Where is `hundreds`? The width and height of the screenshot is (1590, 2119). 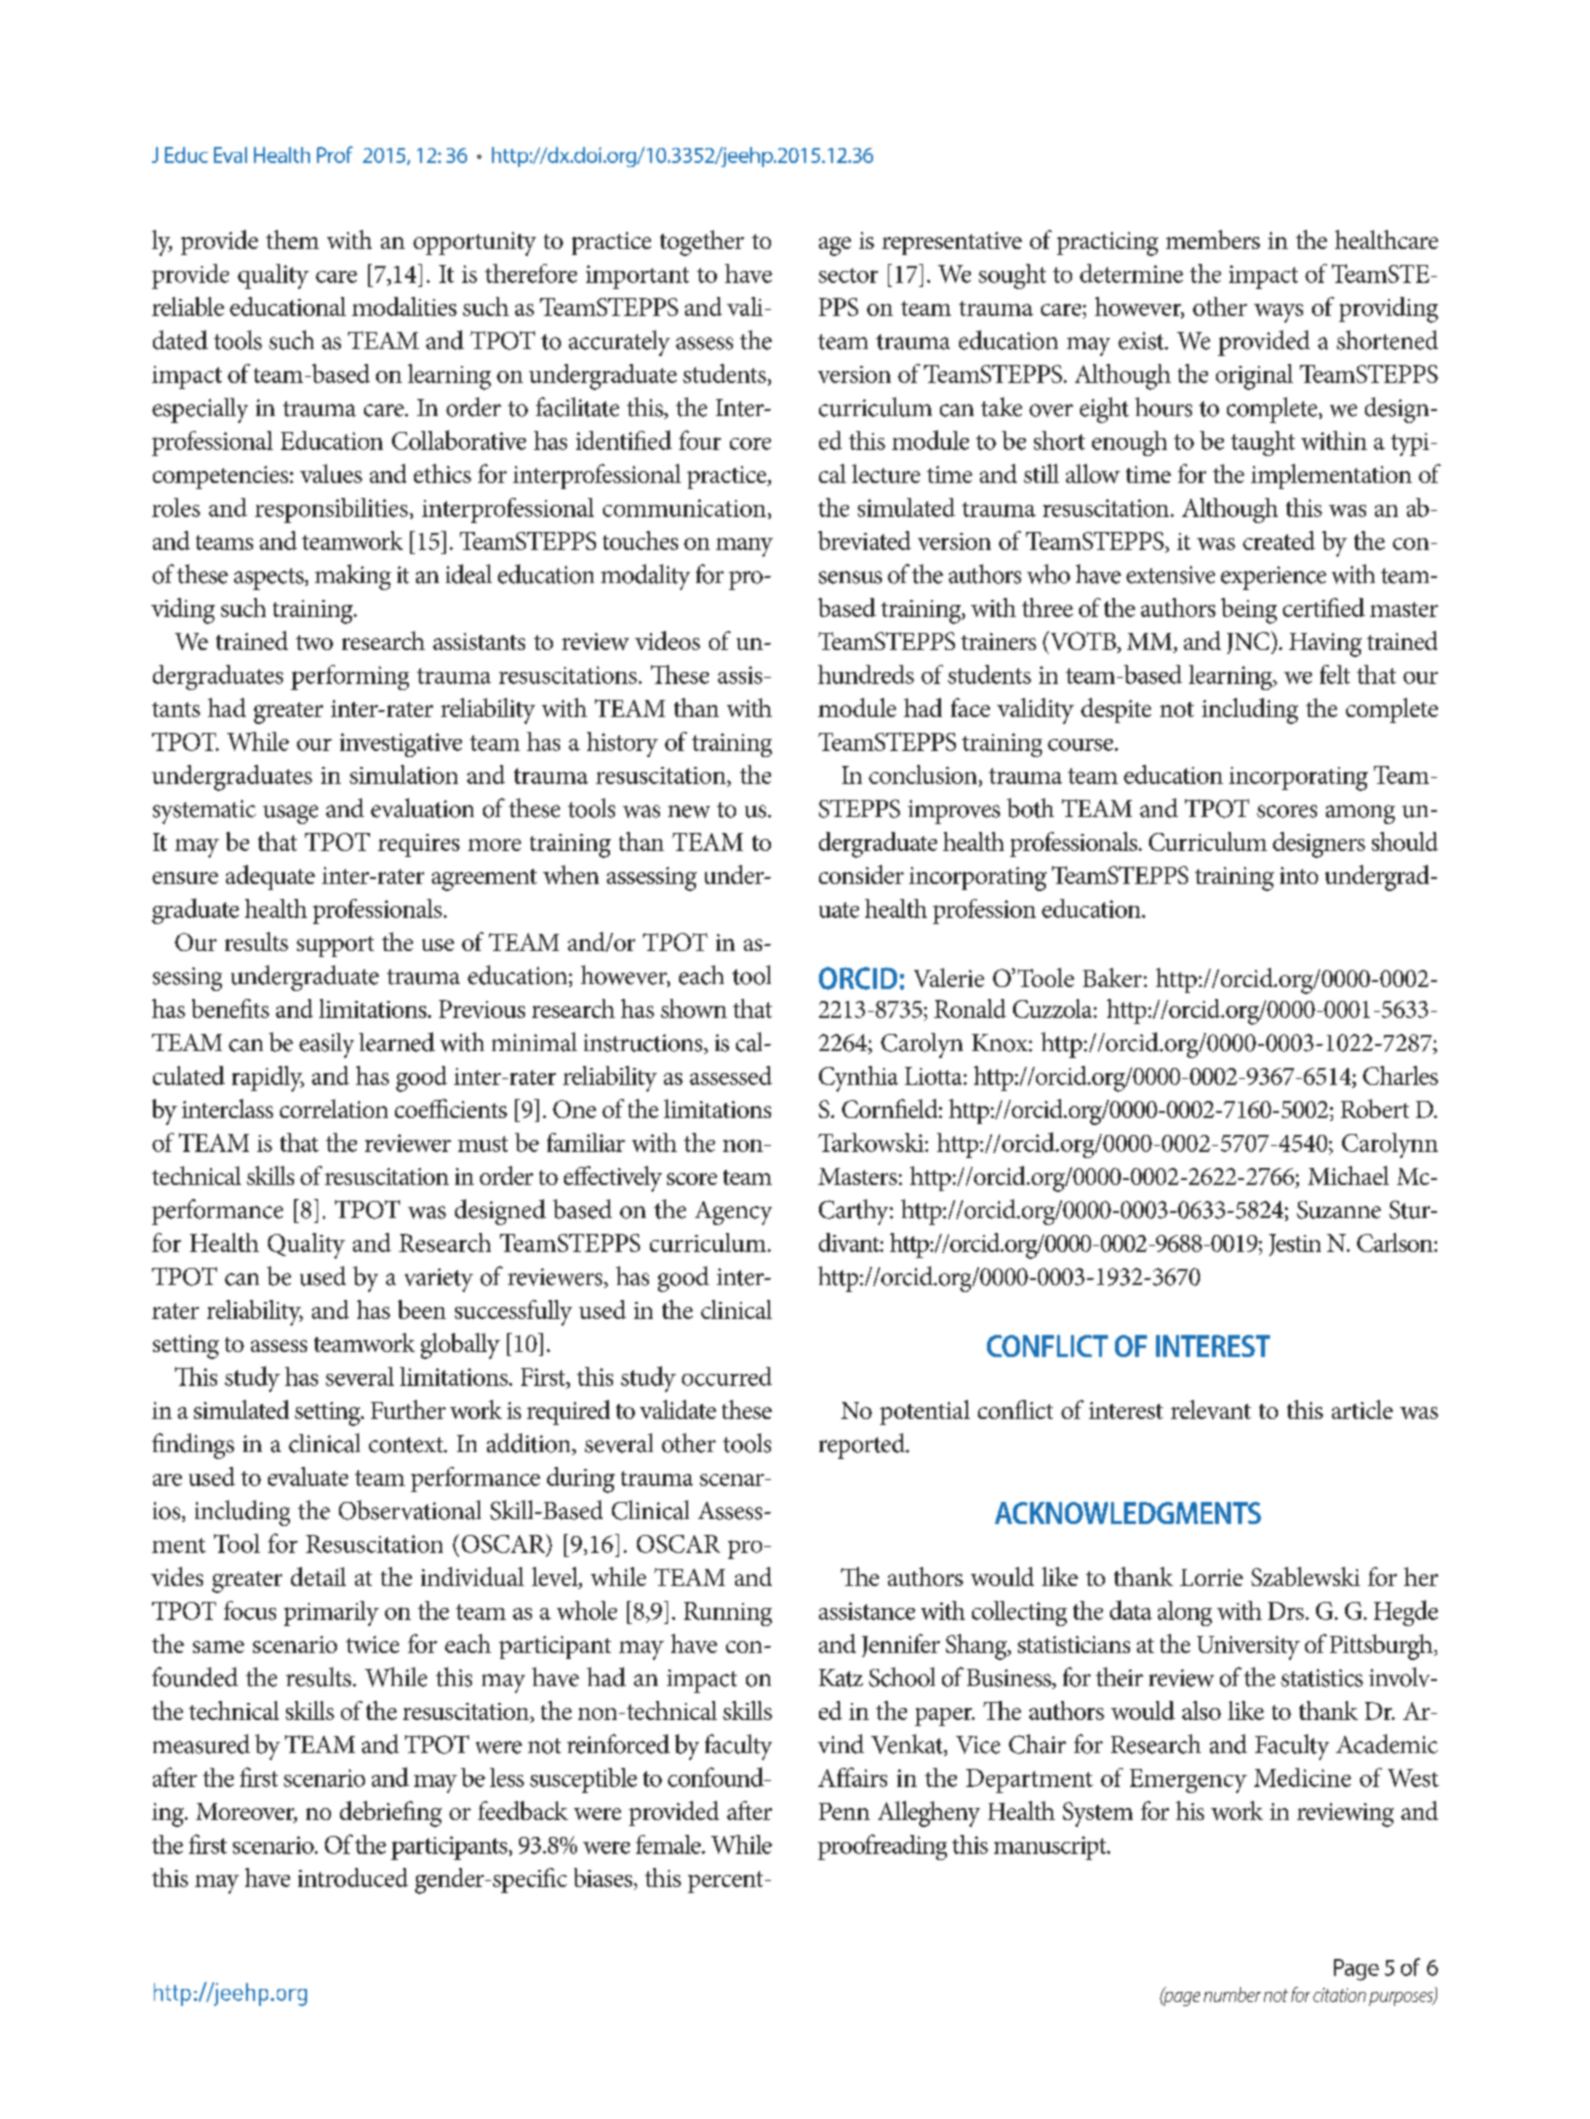 hundreds is located at coordinates (866, 674).
